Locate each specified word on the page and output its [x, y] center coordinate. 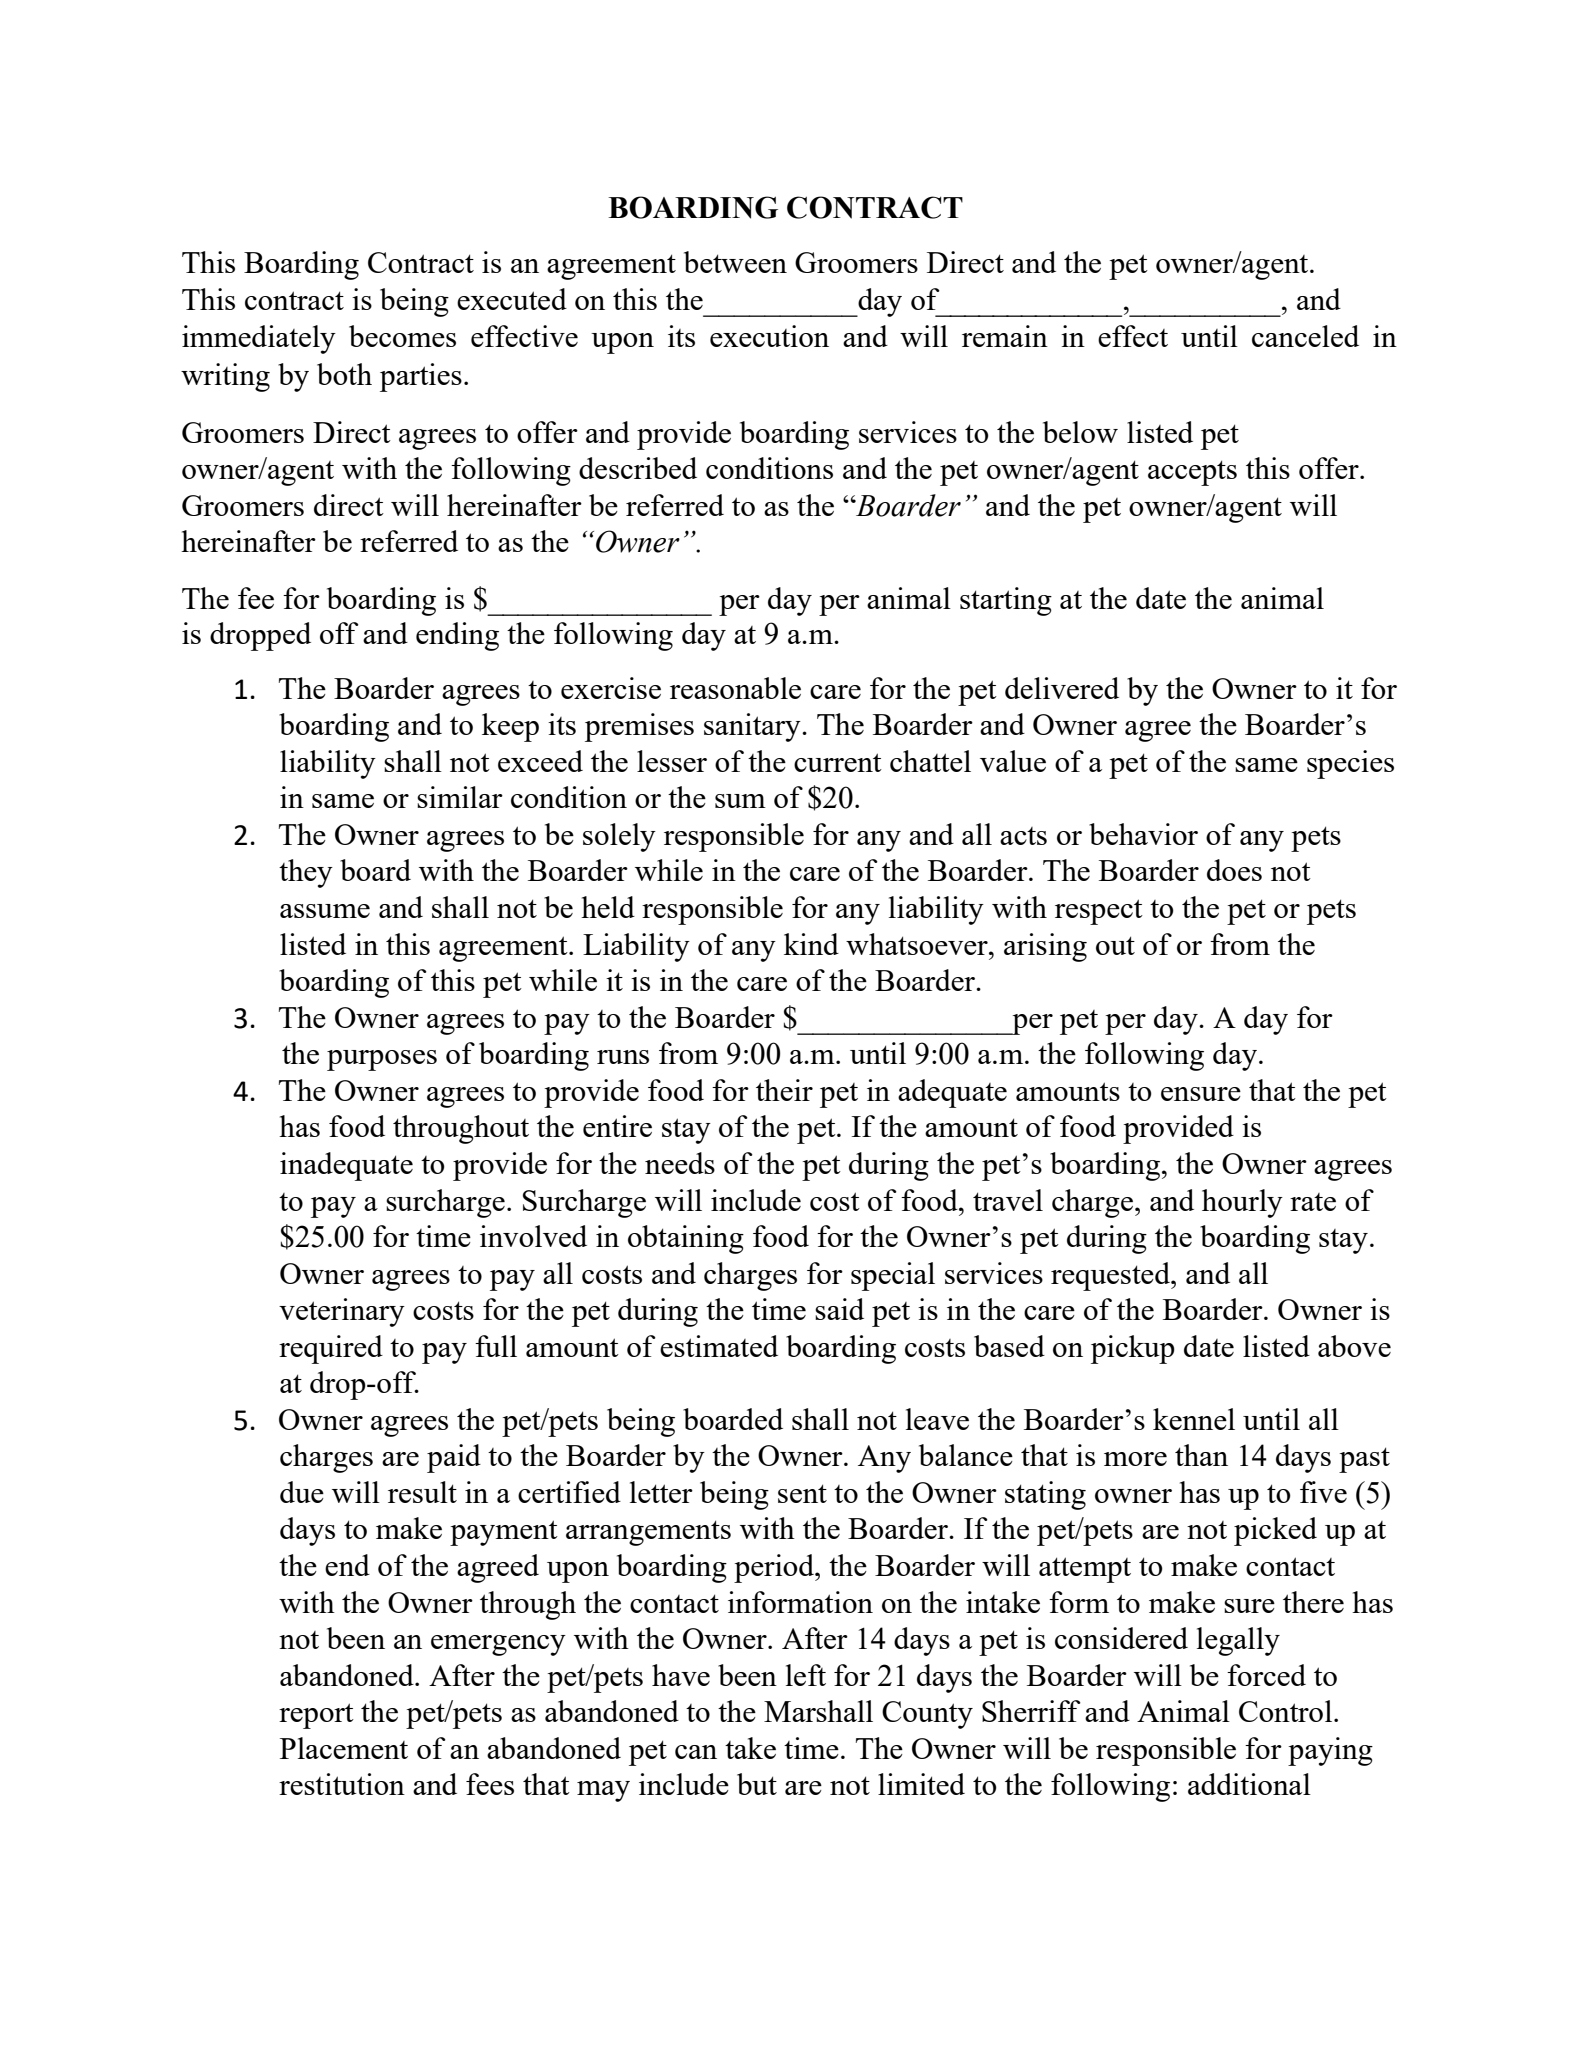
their [784, 1090]
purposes [382, 1060]
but [757, 1784]
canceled [1305, 336]
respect [1099, 912]
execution [769, 336]
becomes [402, 336]
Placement [344, 1748]
